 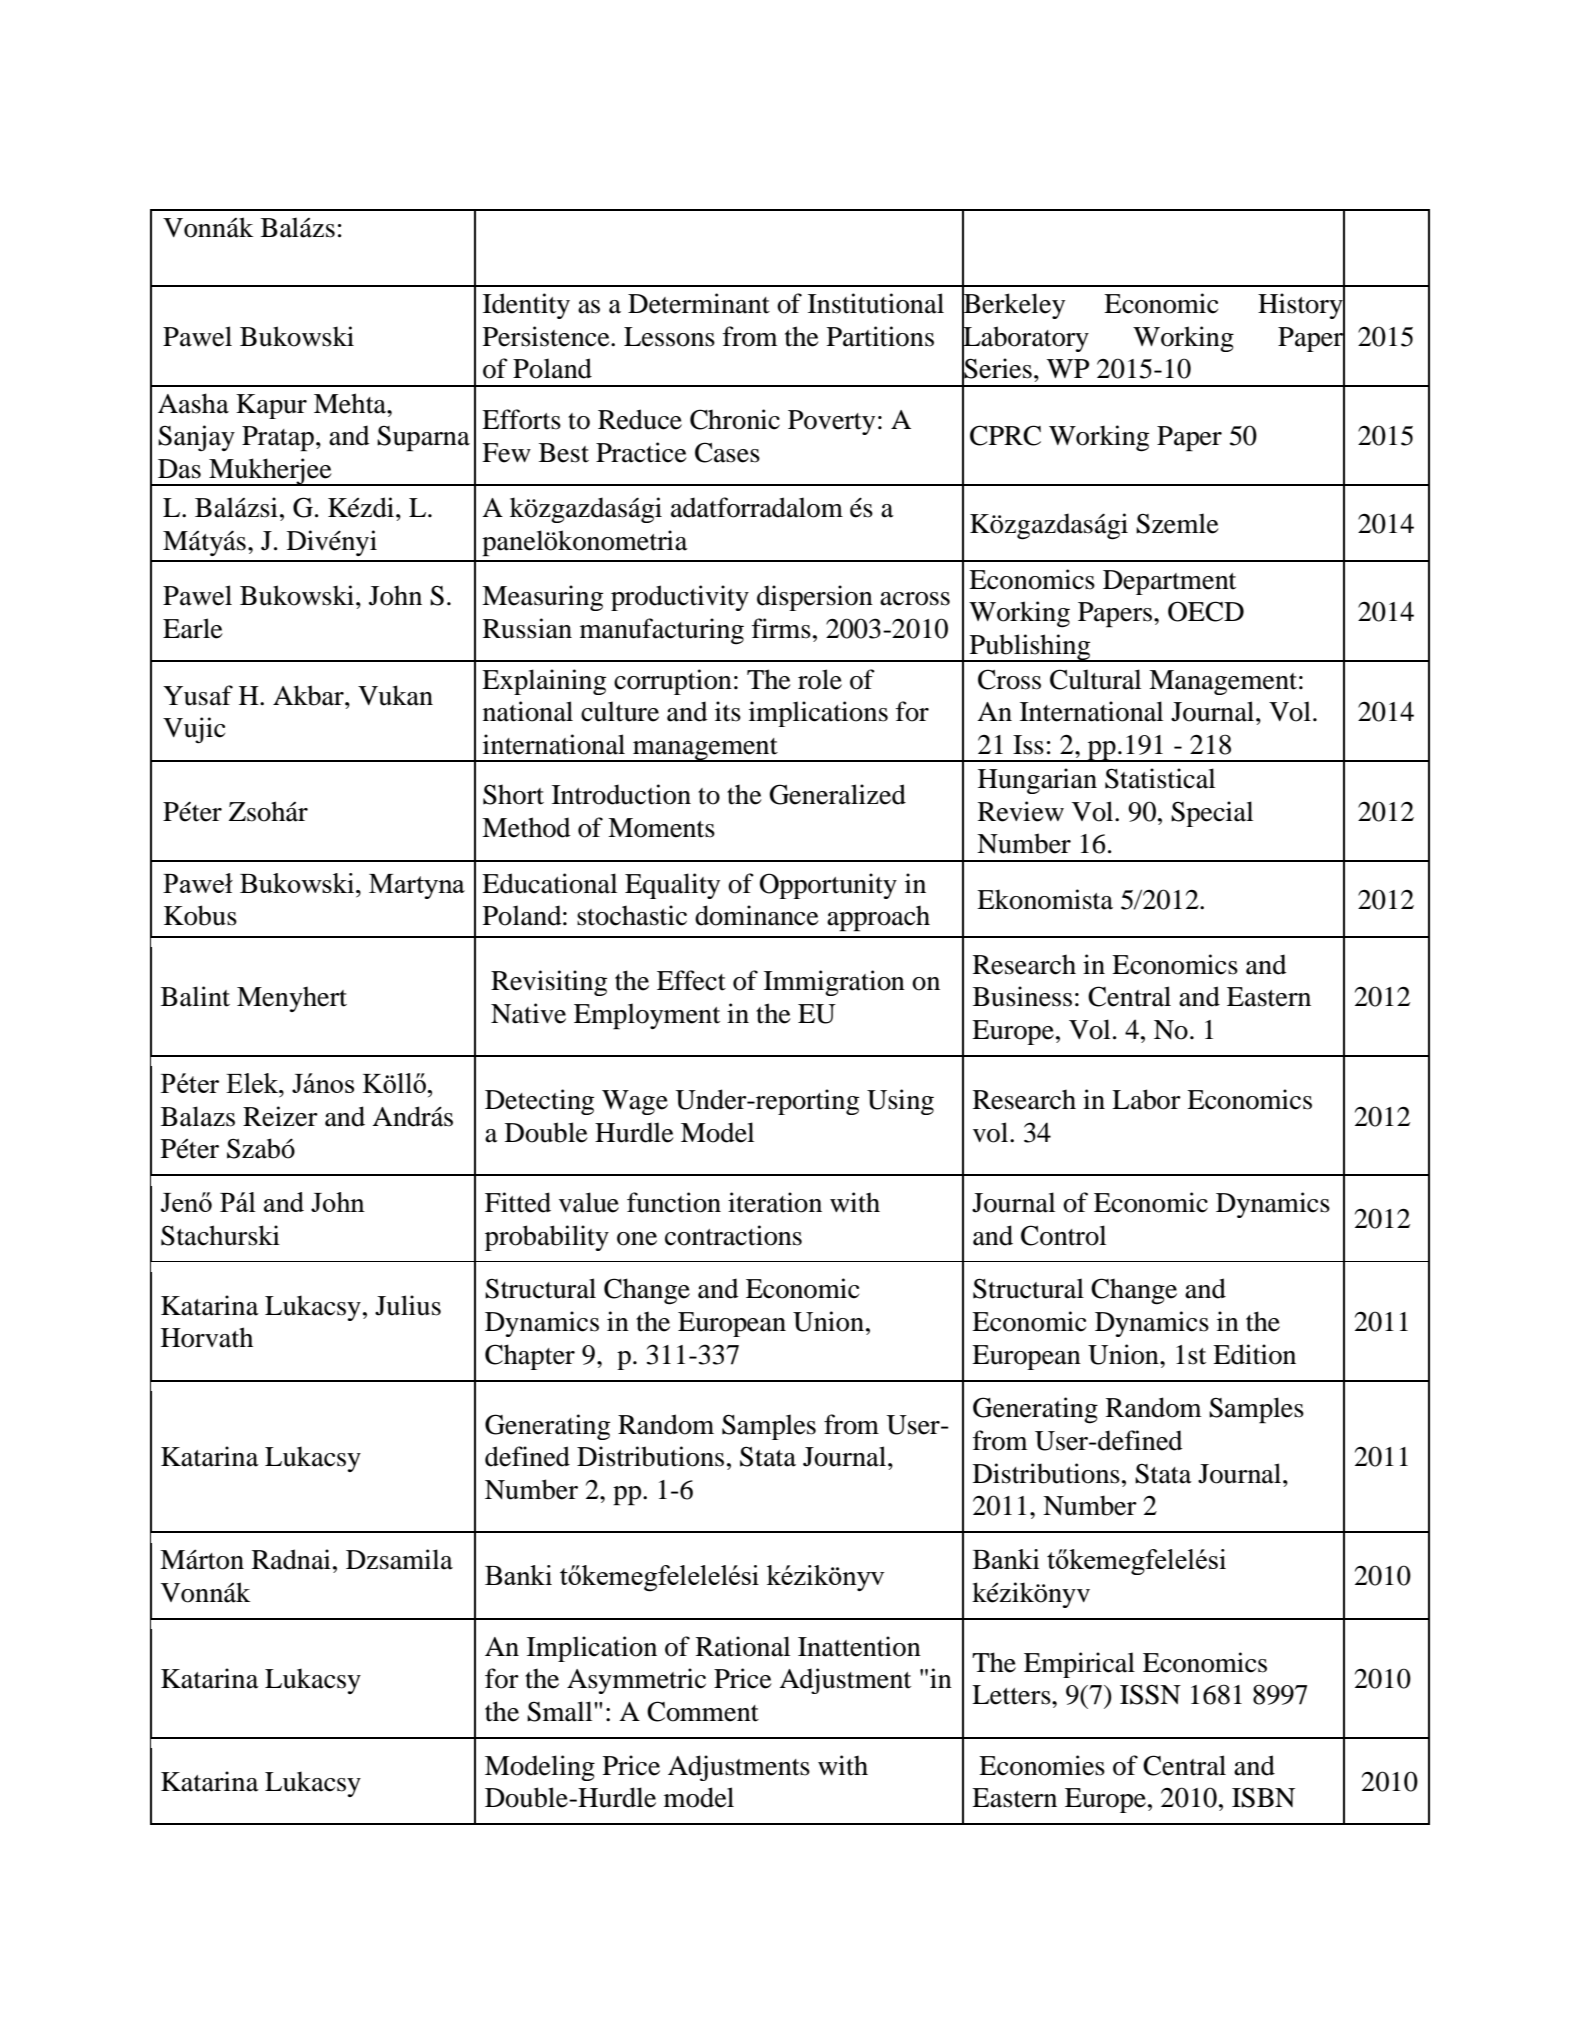 I want to click on Business, so click(x=1022, y=996).
